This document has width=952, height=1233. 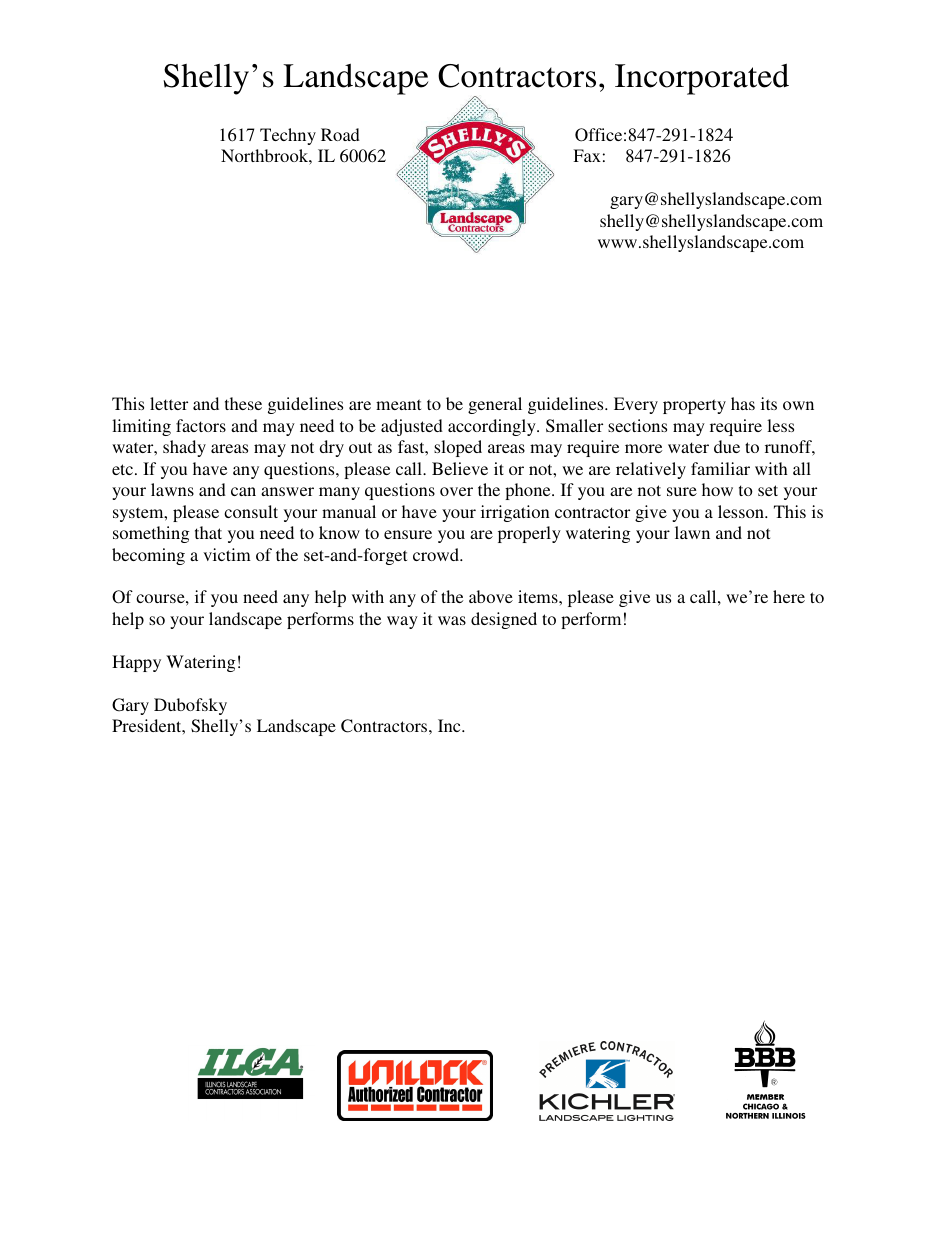 I want to click on Road, so click(x=340, y=134).
